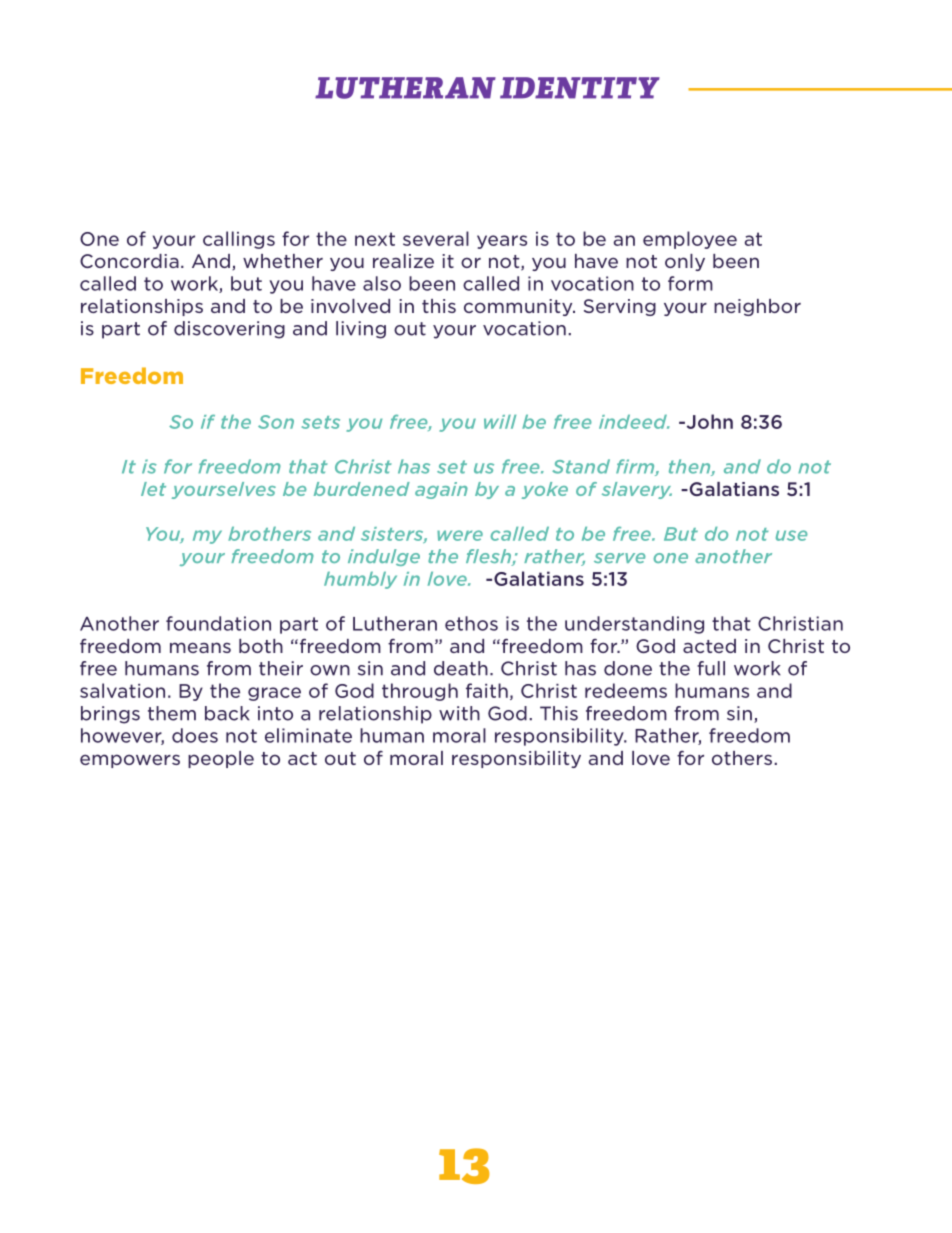  Describe the element at coordinates (459, 713) in the screenshot. I see `with` at that location.
